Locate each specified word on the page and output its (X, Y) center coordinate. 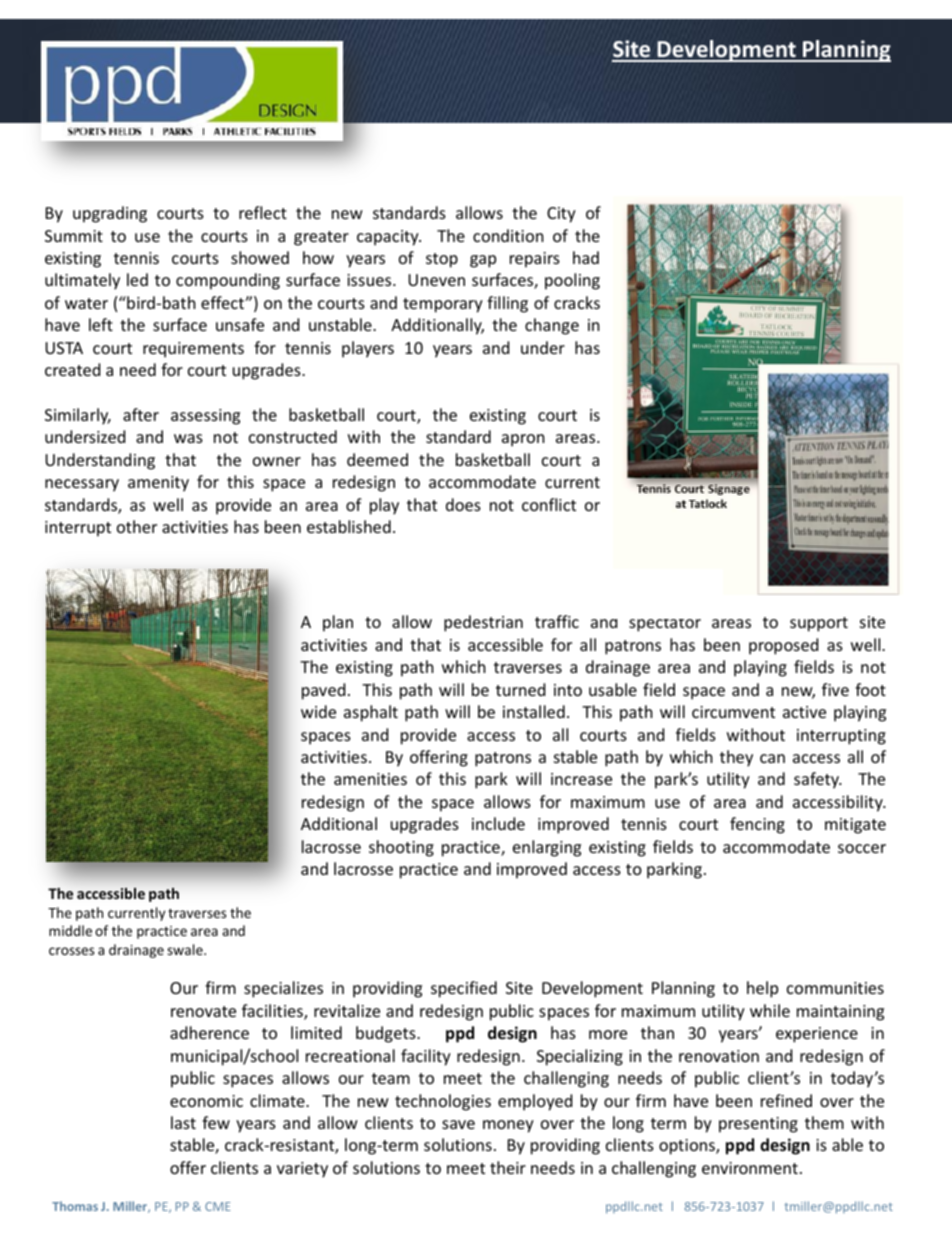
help (762, 989)
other (137, 526)
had (586, 257)
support (819, 624)
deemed (377, 459)
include (498, 823)
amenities (370, 779)
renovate (203, 1011)
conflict (549, 504)
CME (218, 1206)
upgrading (110, 214)
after (141, 414)
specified (464, 989)
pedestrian (483, 623)
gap (483, 261)
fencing (757, 825)
